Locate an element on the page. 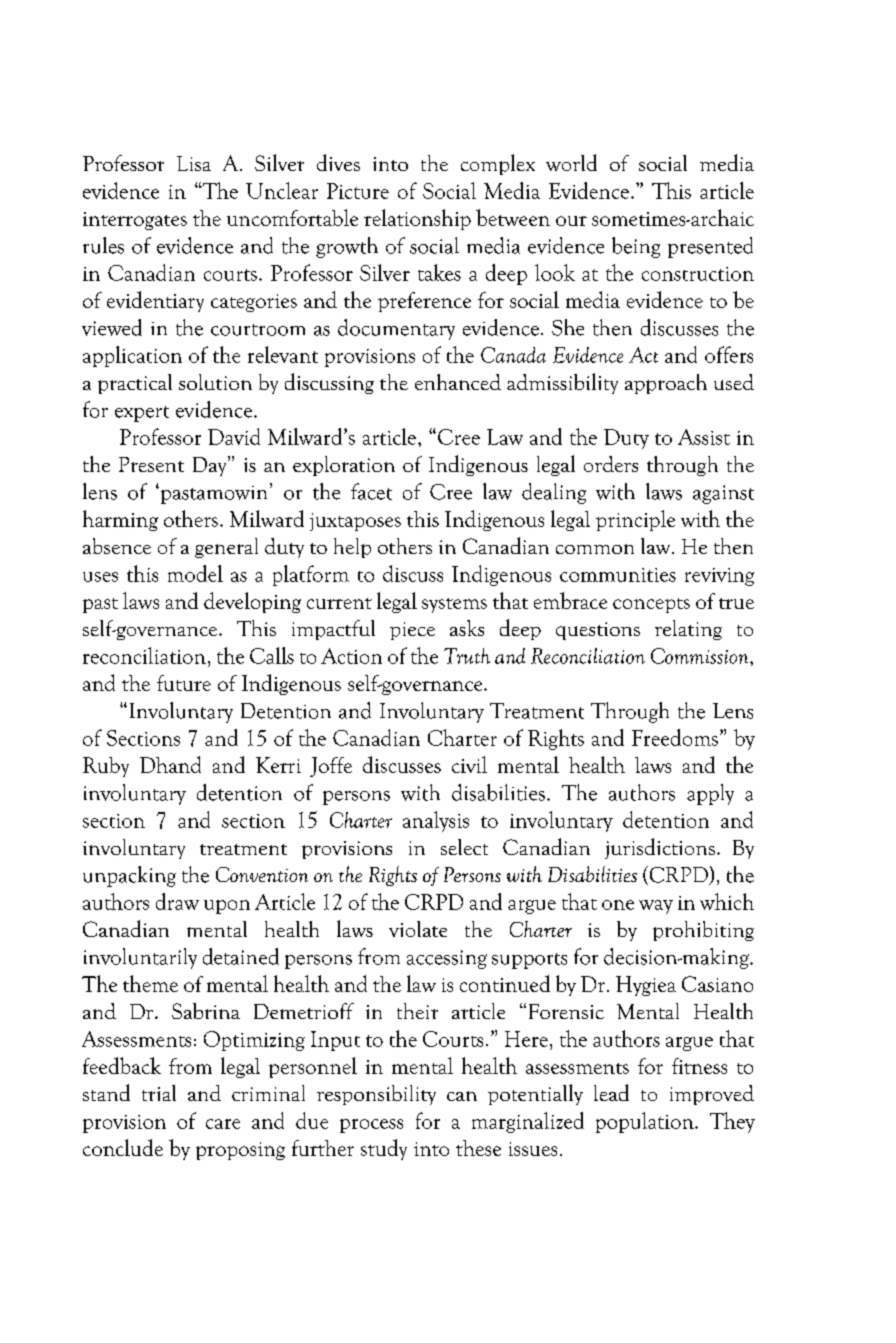 The height and width of the image is (1343, 896). trial is located at coordinates (159, 1093).
